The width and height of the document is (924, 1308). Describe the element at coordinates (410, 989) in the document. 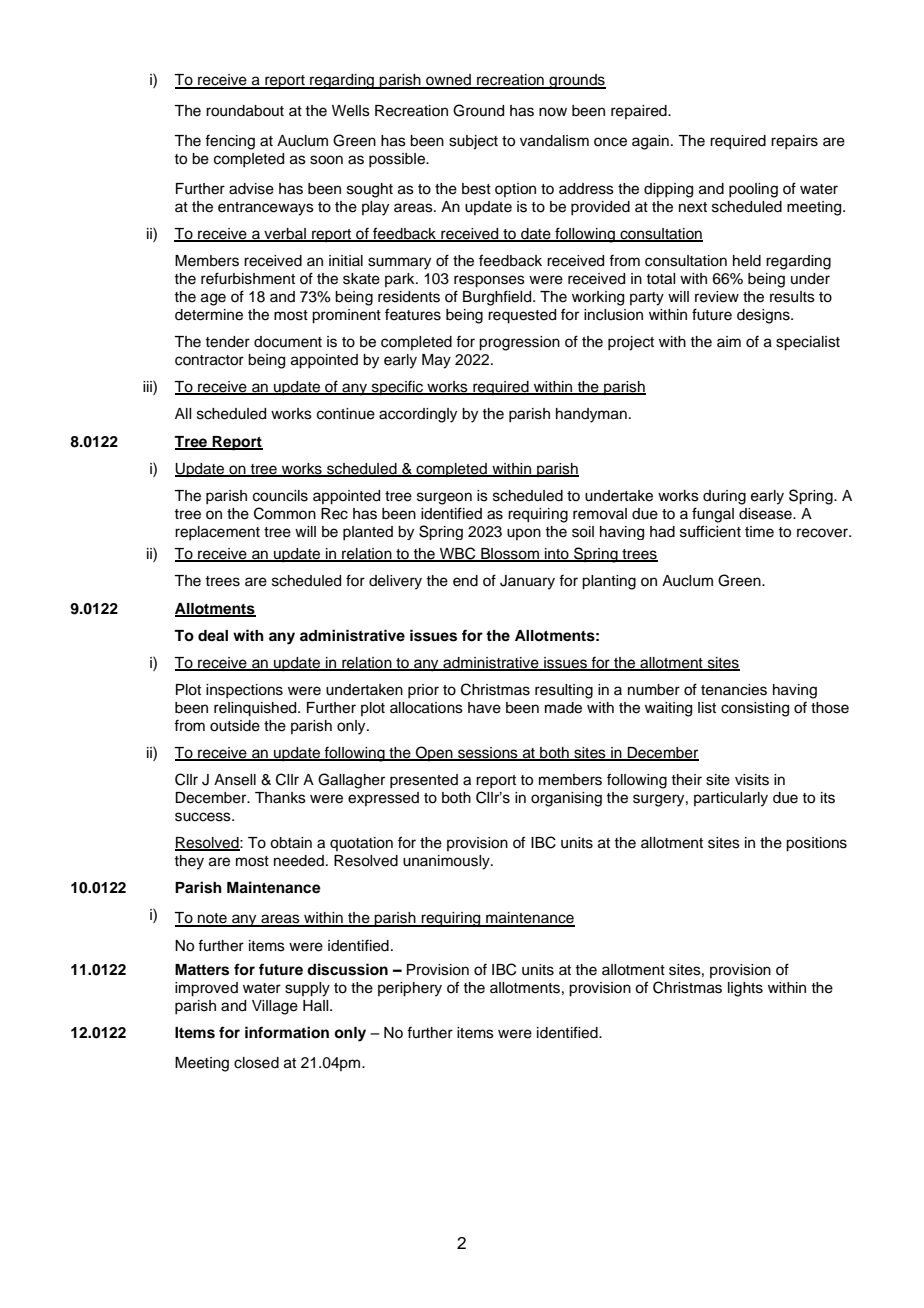

I see `periphery` at that location.
